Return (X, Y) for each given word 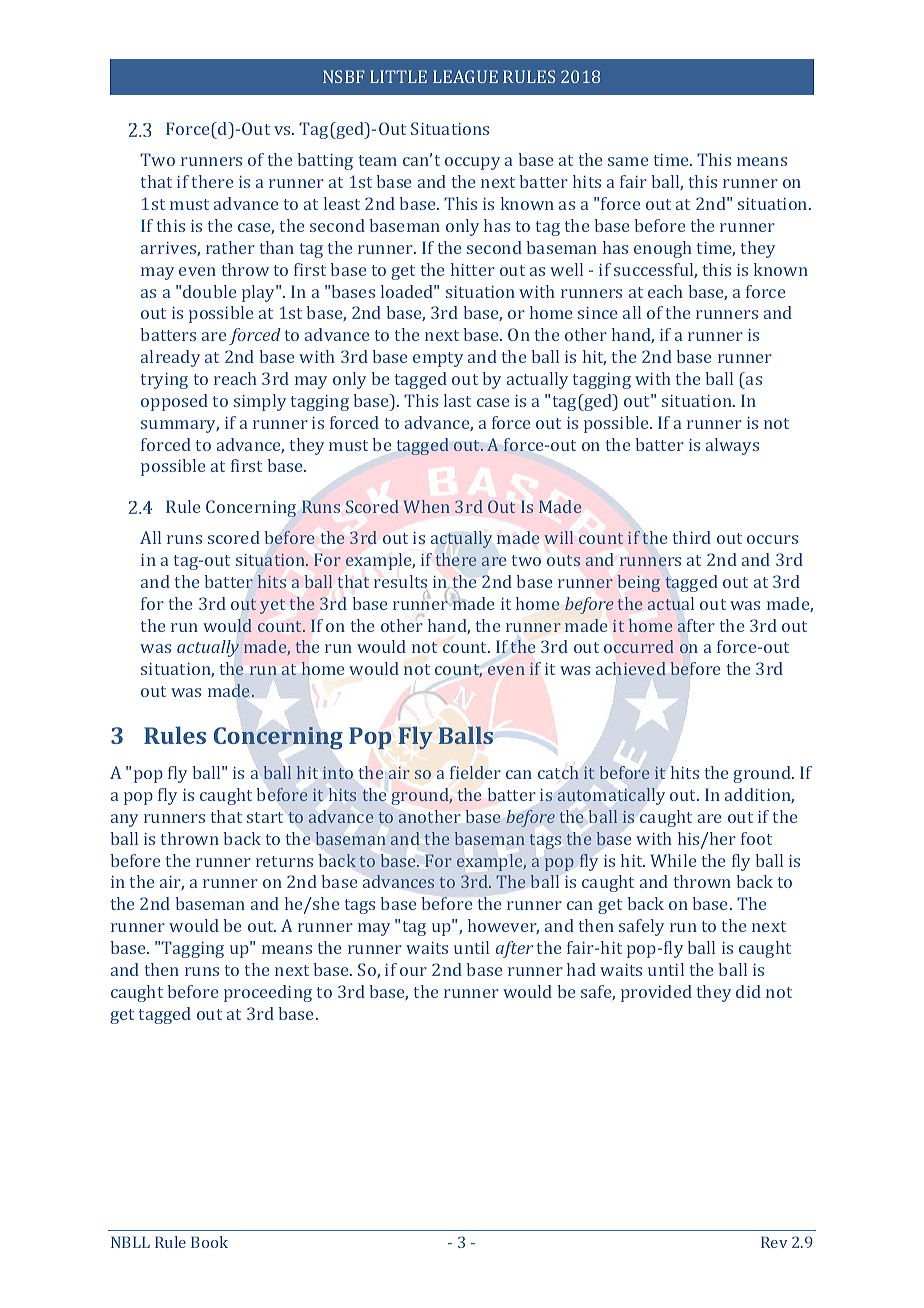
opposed (174, 402)
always (732, 446)
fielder (475, 772)
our (413, 971)
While (673, 860)
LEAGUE (465, 76)
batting (325, 161)
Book (209, 1242)
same (628, 161)
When (427, 506)
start (265, 817)
